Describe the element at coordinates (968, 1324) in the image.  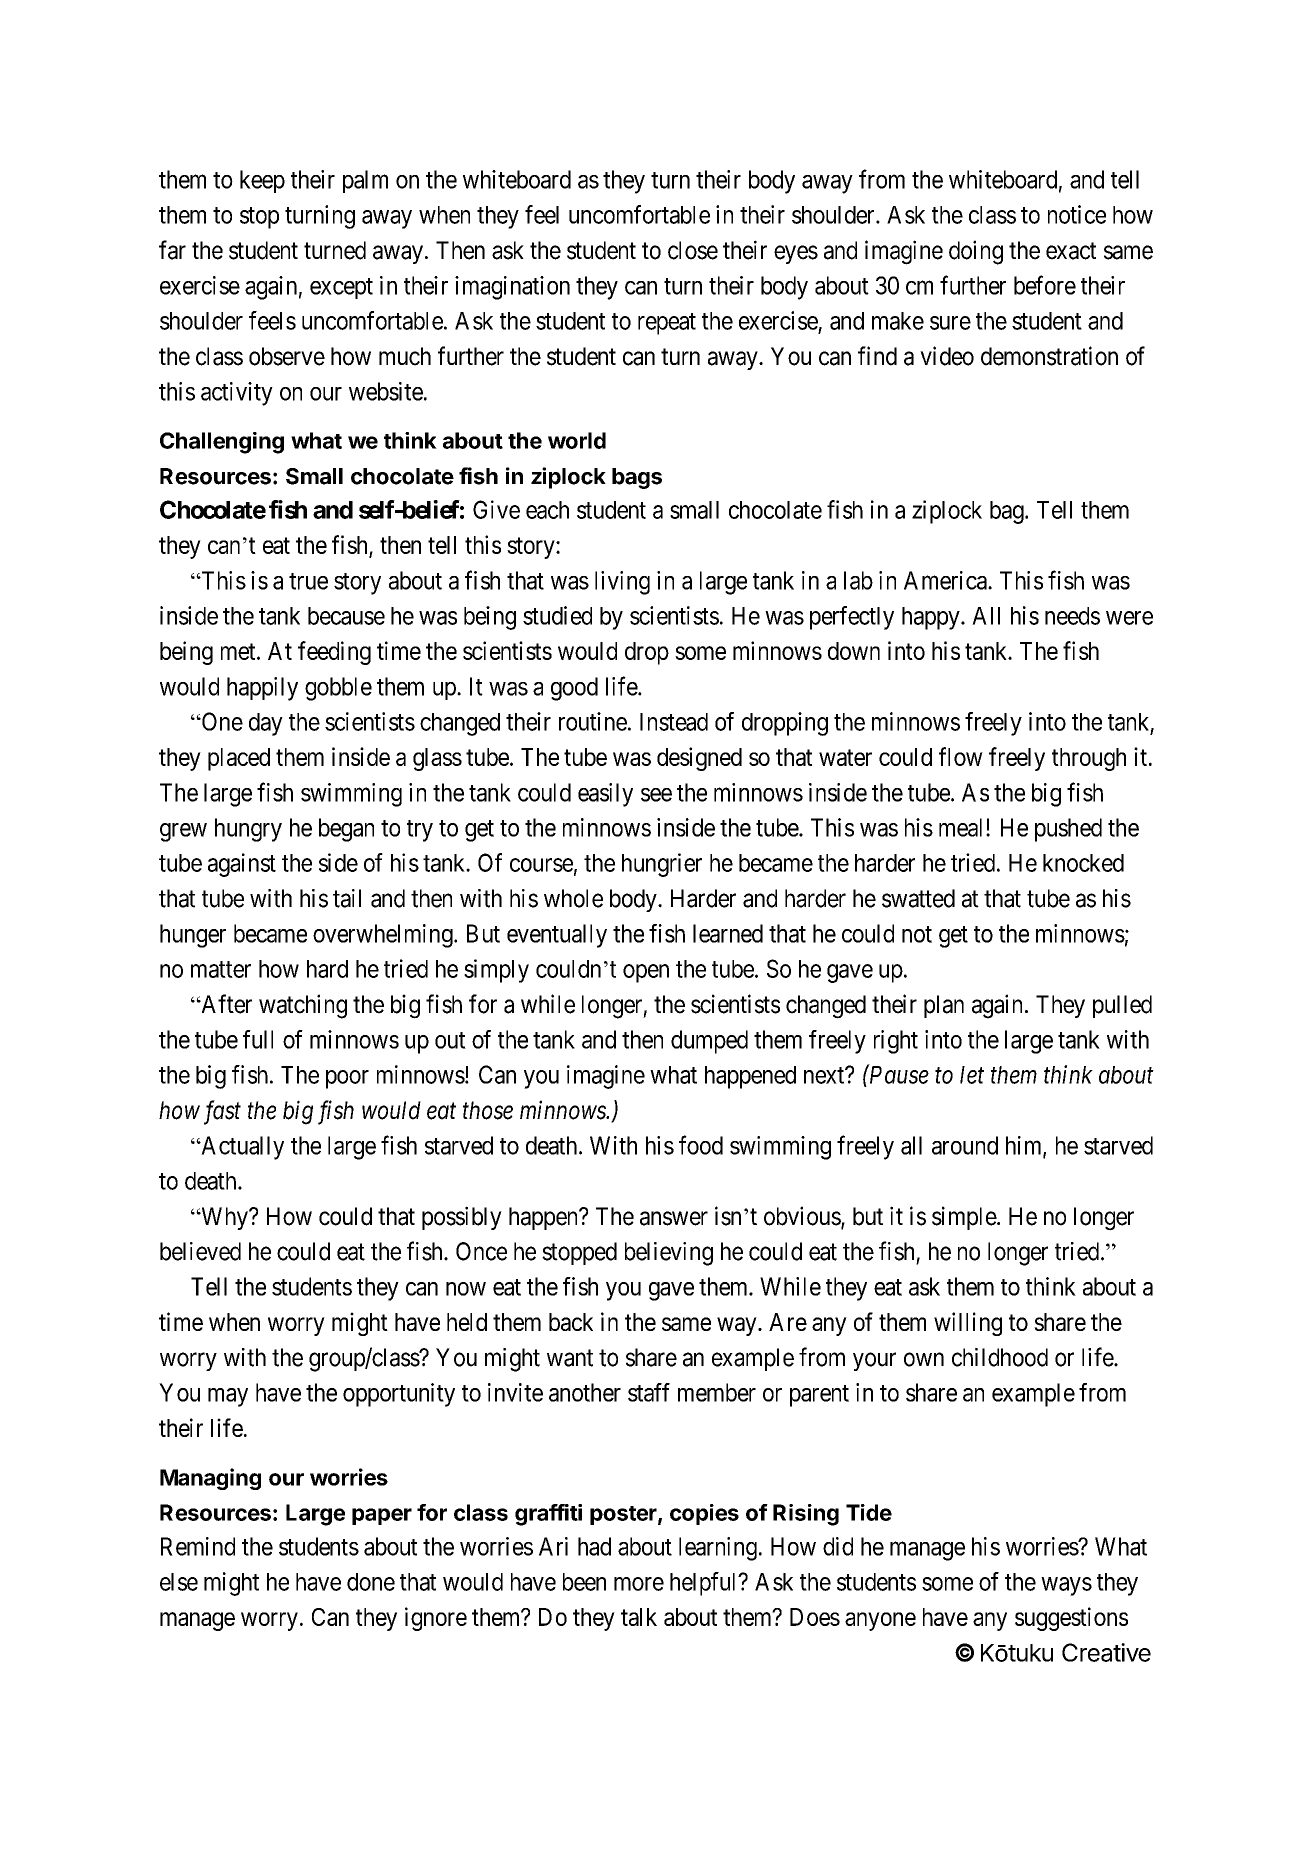
I see `willing` at that location.
